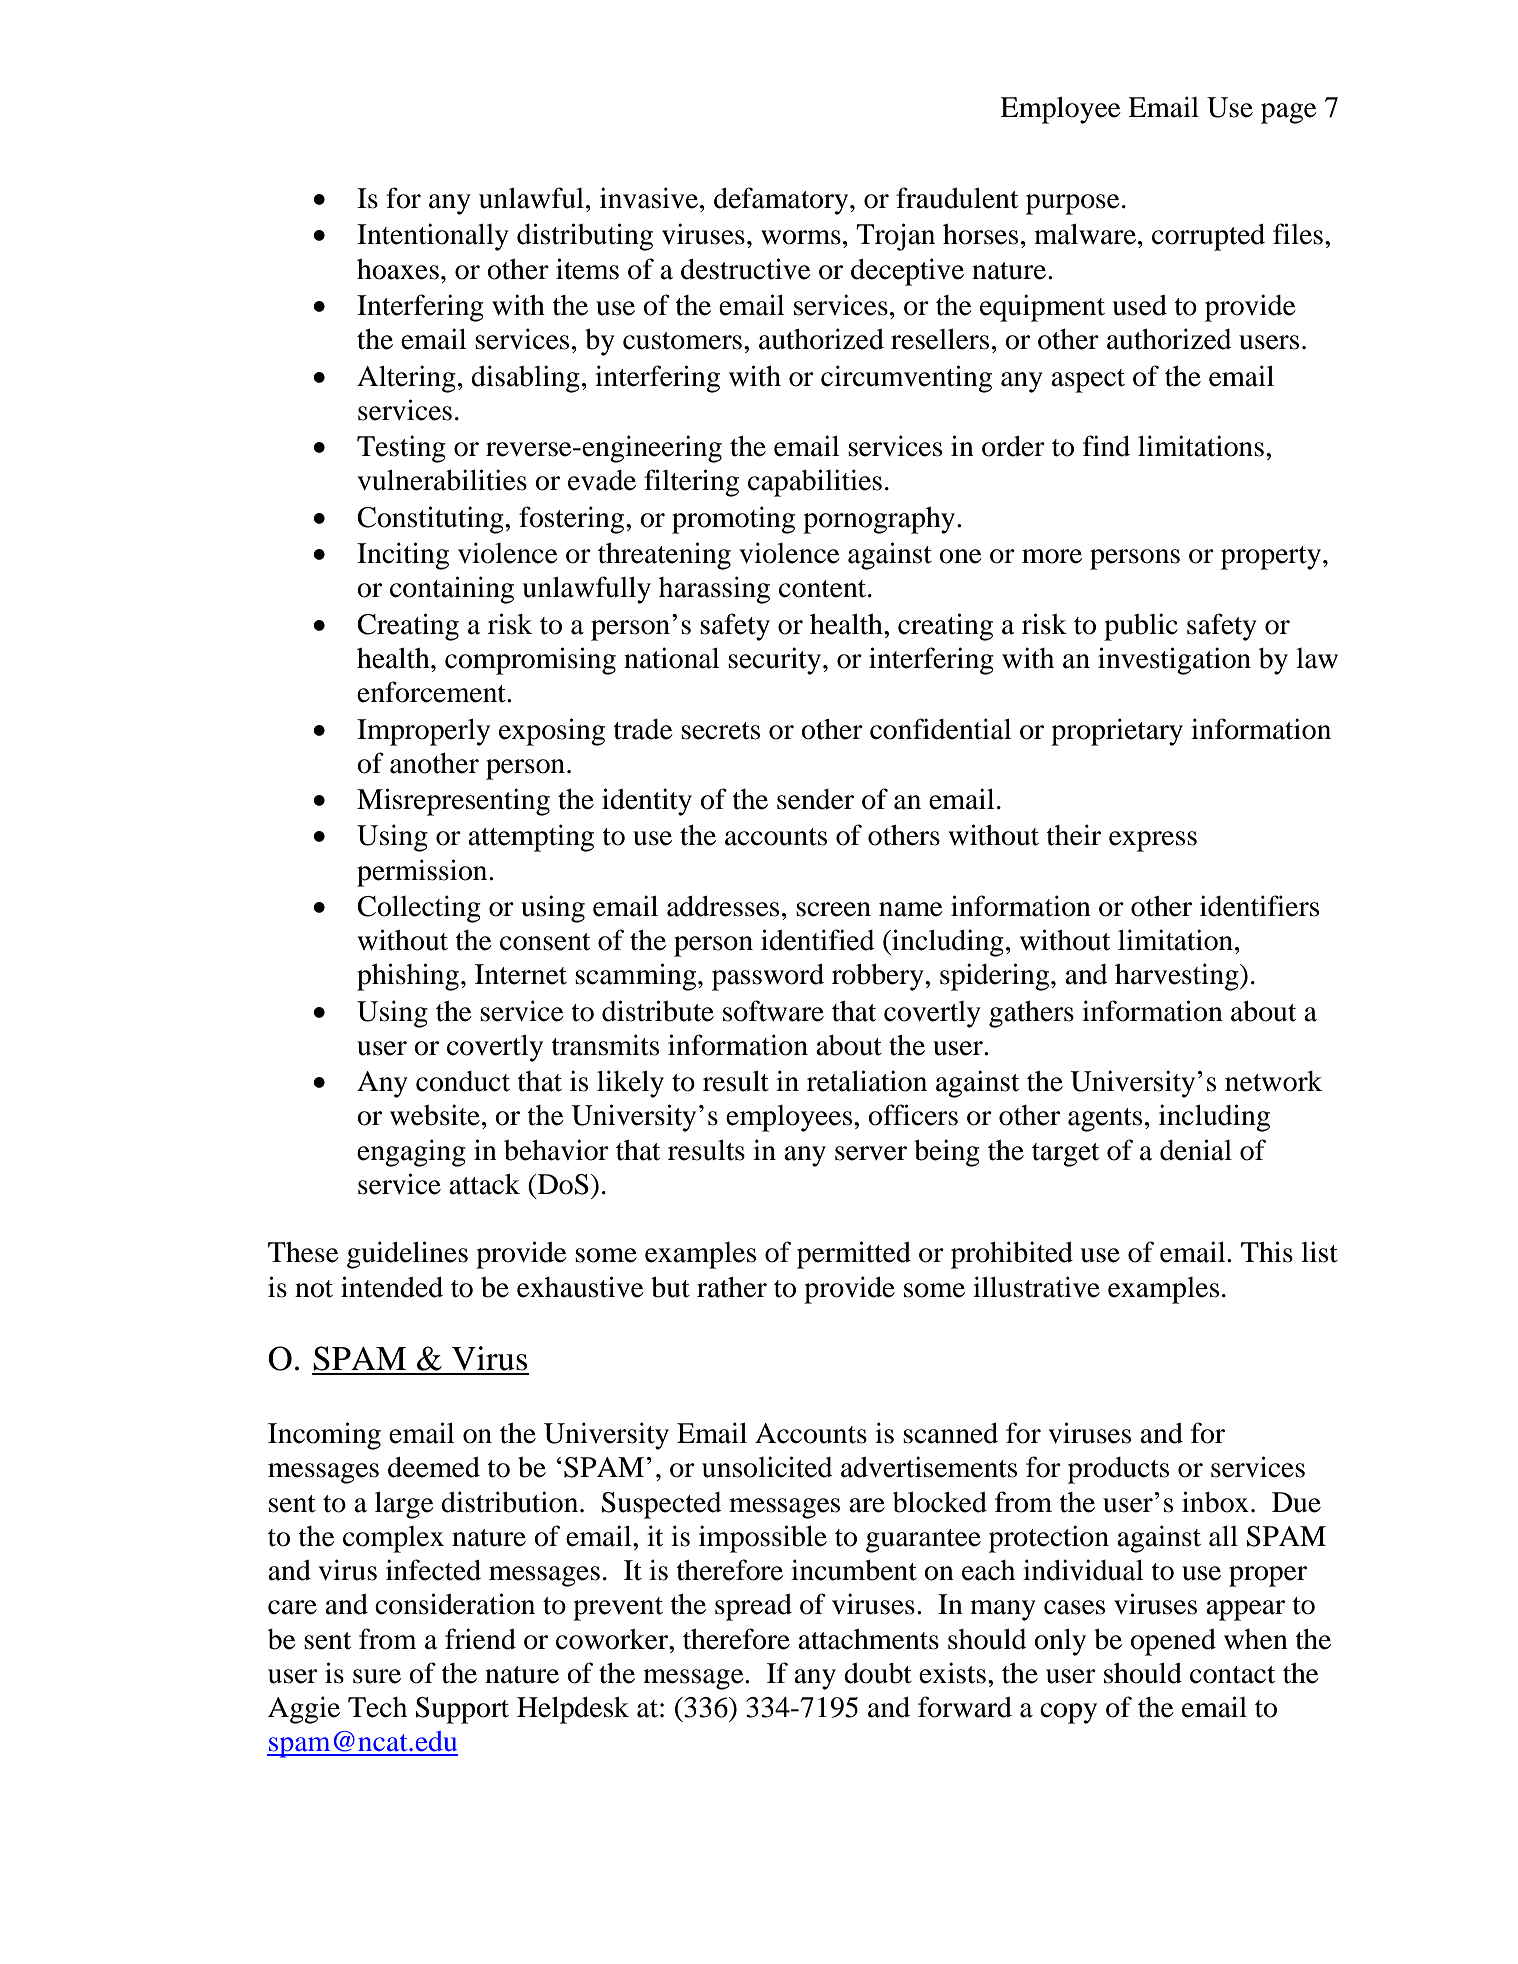 Image resolution: width=1518 pixels, height=1964 pixels. Describe the element at coordinates (419, 909) in the screenshot. I see `Collecting` at that location.
